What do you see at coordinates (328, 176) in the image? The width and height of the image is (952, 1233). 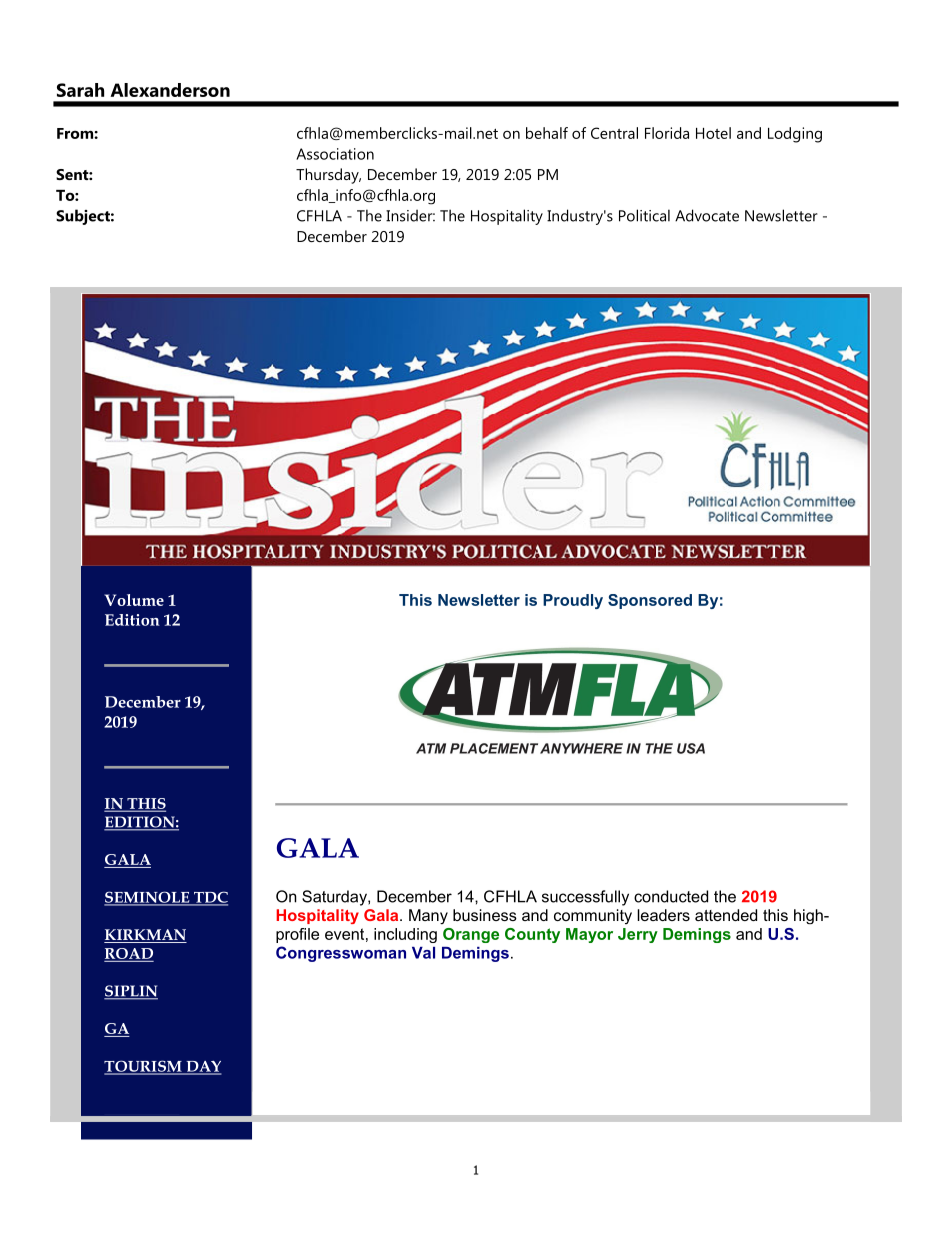 I see `Thursday` at bounding box center [328, 176].
